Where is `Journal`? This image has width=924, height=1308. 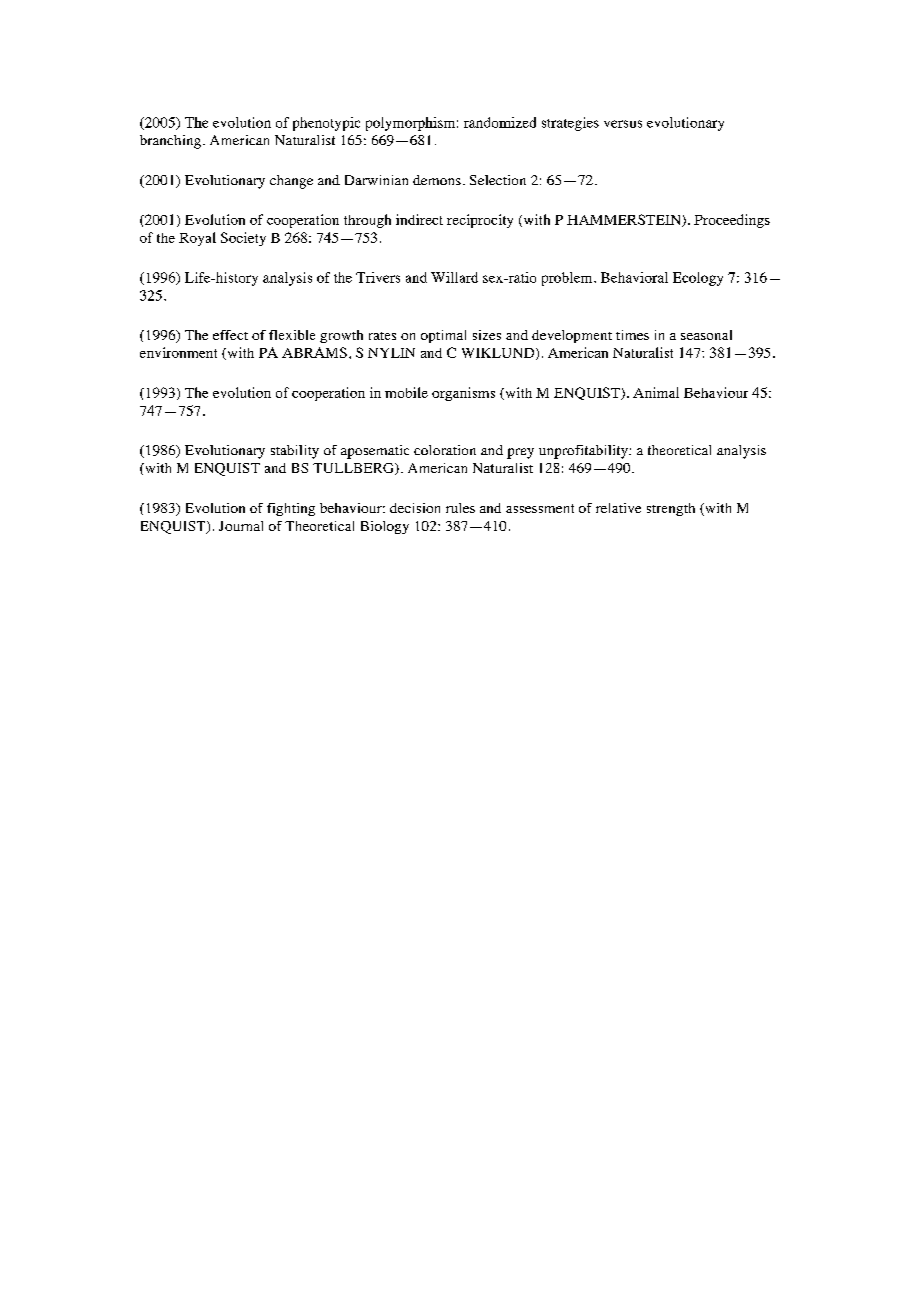 Journal is located at coordinates (241, 526).
